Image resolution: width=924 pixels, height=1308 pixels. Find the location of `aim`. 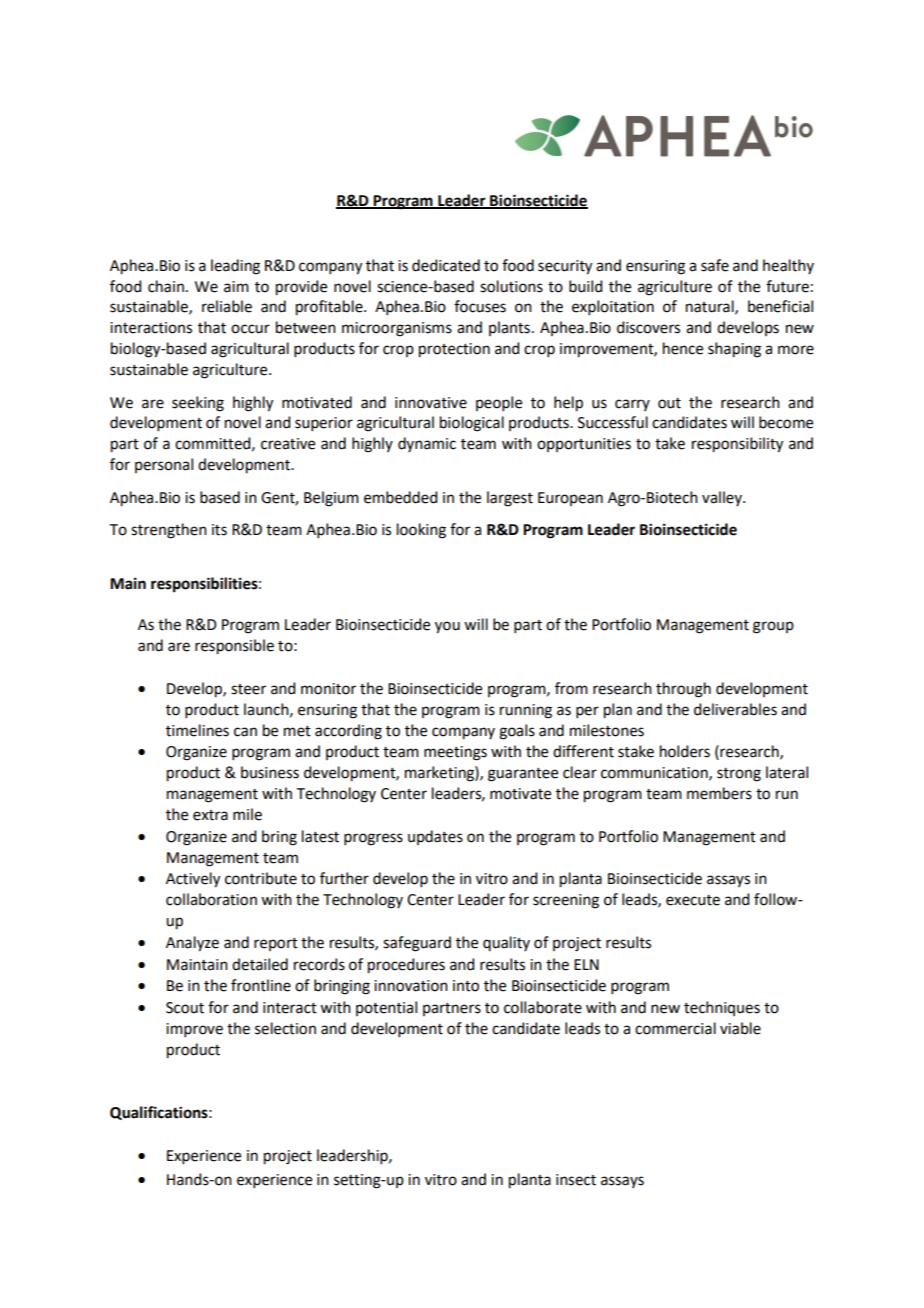

aim is located at coordinates (236, 287).
